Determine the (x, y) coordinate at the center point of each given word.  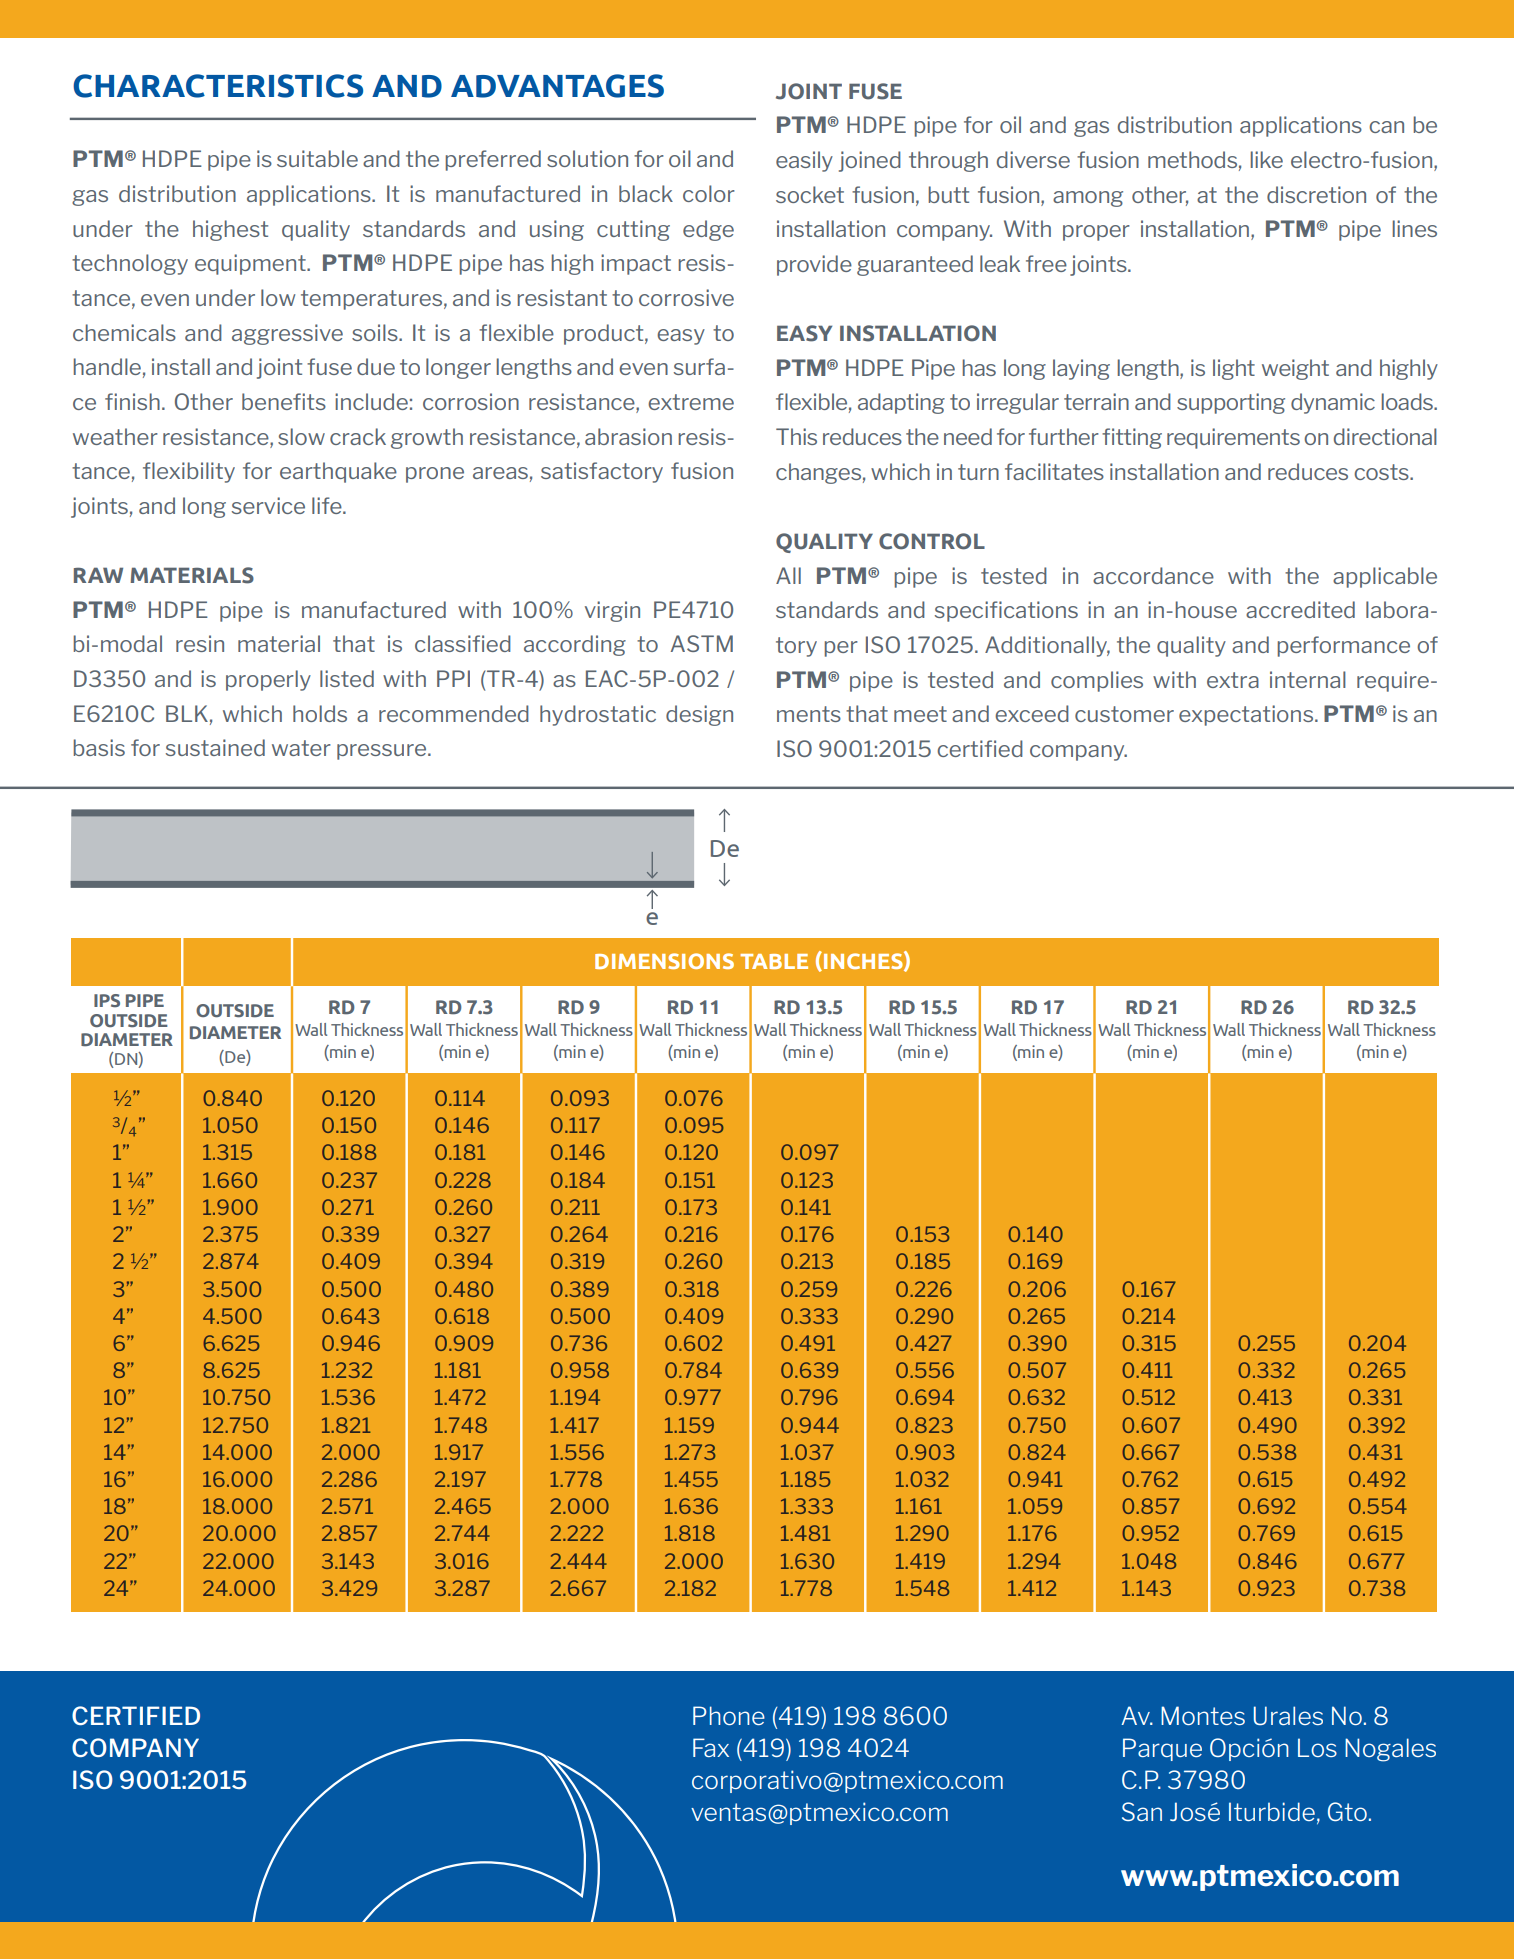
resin (200, 643)
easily (804, 161)
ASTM (702, 643)
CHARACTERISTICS (218, 86)
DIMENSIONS (664, 961)
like (1266, 159)
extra (1233, 680)
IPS (107, 1000)
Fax (711, 1747)
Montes (1203, 1715)
